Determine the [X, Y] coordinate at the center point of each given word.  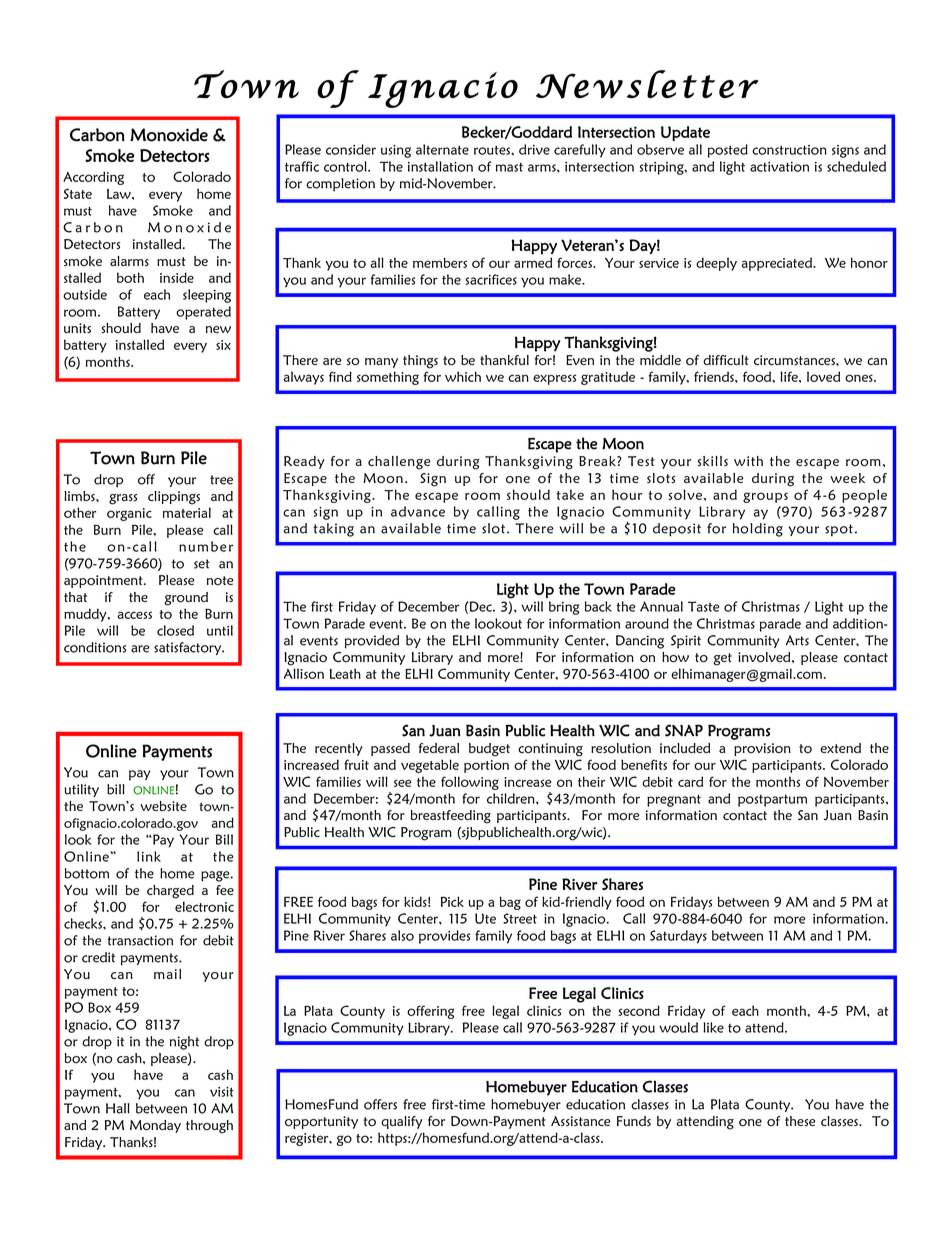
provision [762, 749]
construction [789, 150]
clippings [174, 498]
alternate [442, 149]
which [463, 376]
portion [486, 766]
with [748, 461]
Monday [155, 1126]
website [163, 806]
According [93, 178]
